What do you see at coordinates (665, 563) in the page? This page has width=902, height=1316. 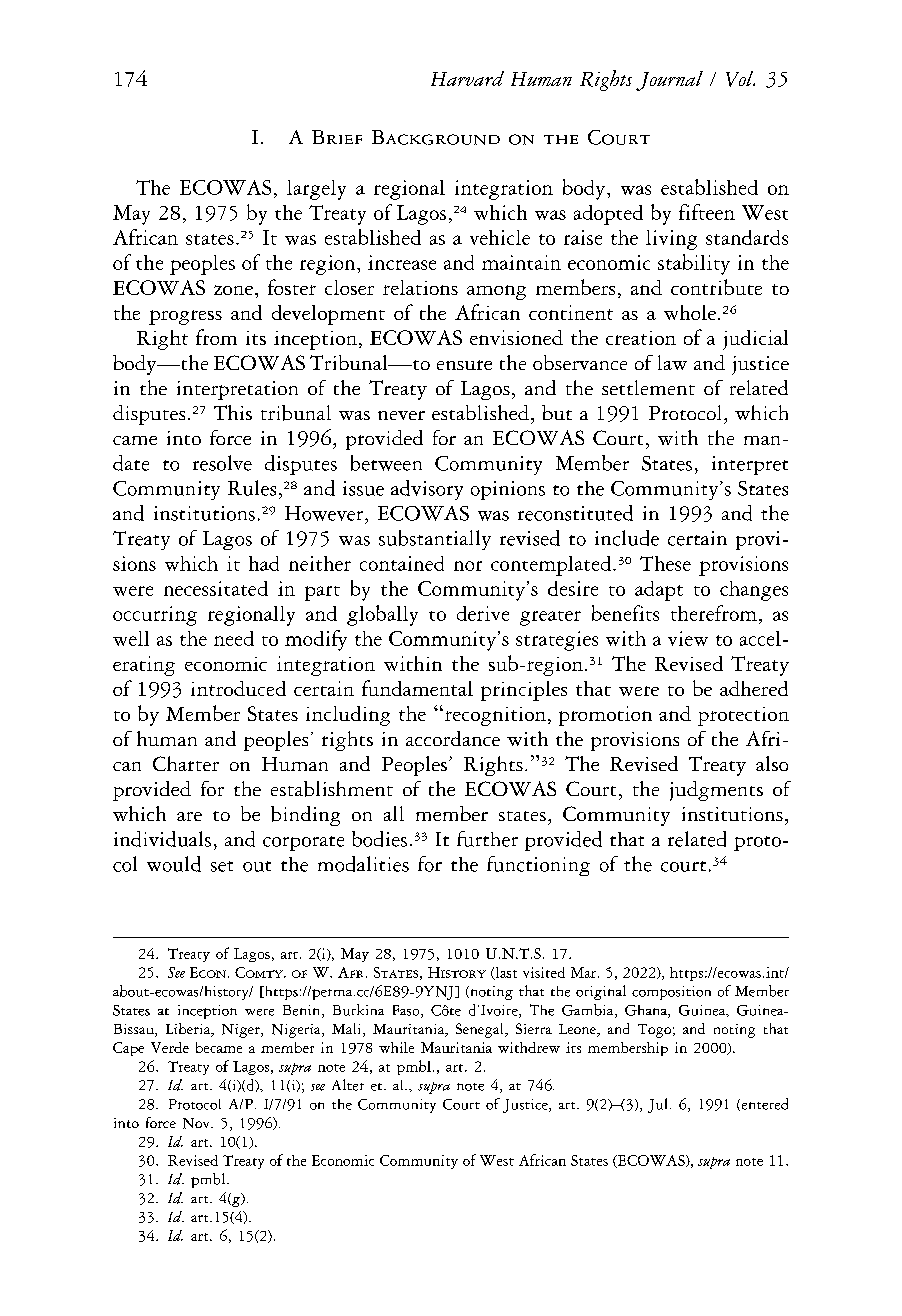 I see `These` at bounding box center [665, 563].
